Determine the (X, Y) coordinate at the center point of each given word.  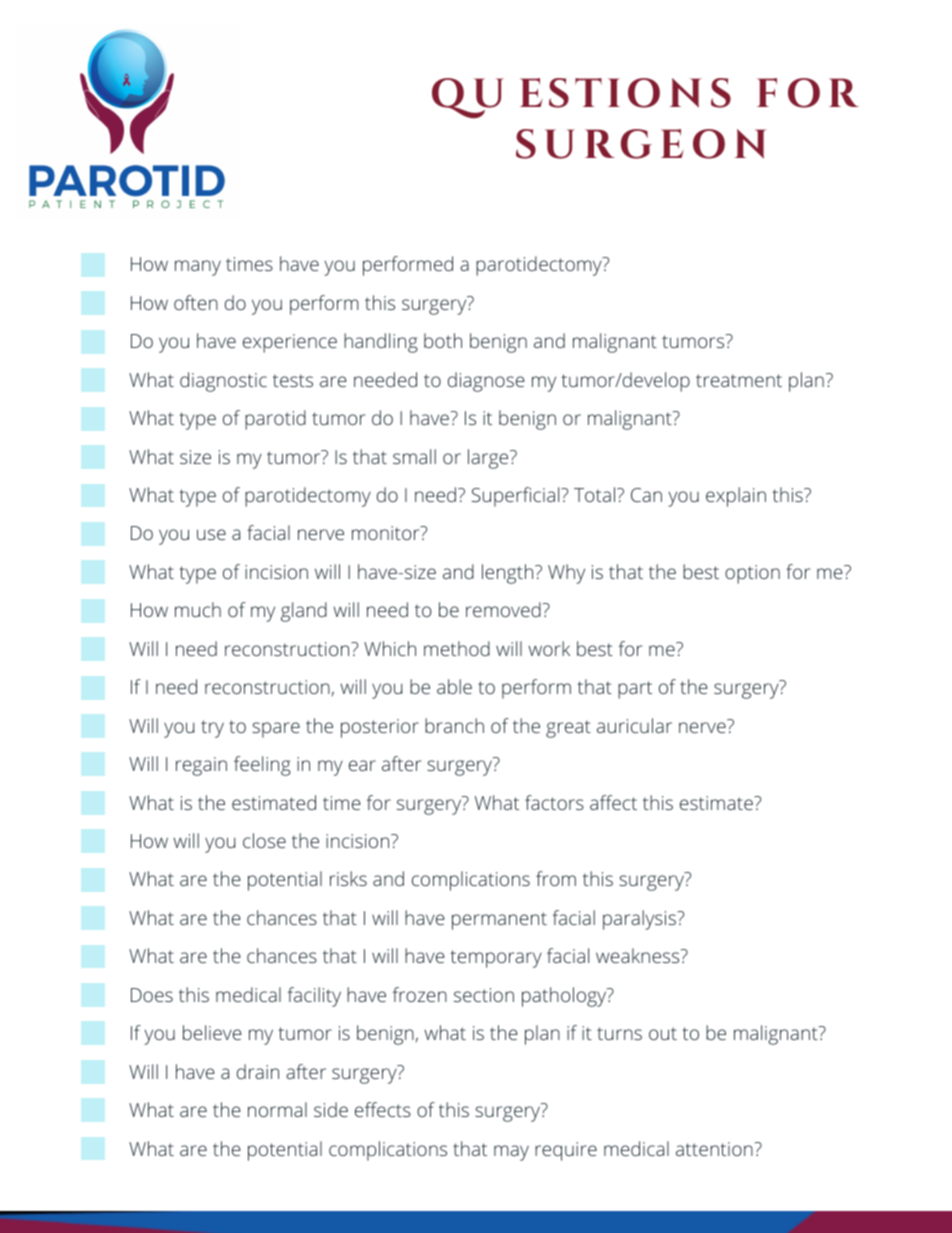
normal (277, 1109)
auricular (634, 725)
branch (454, 725)
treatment (739, 380)
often (196, 302)
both (443, 340)
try (212, 729)
